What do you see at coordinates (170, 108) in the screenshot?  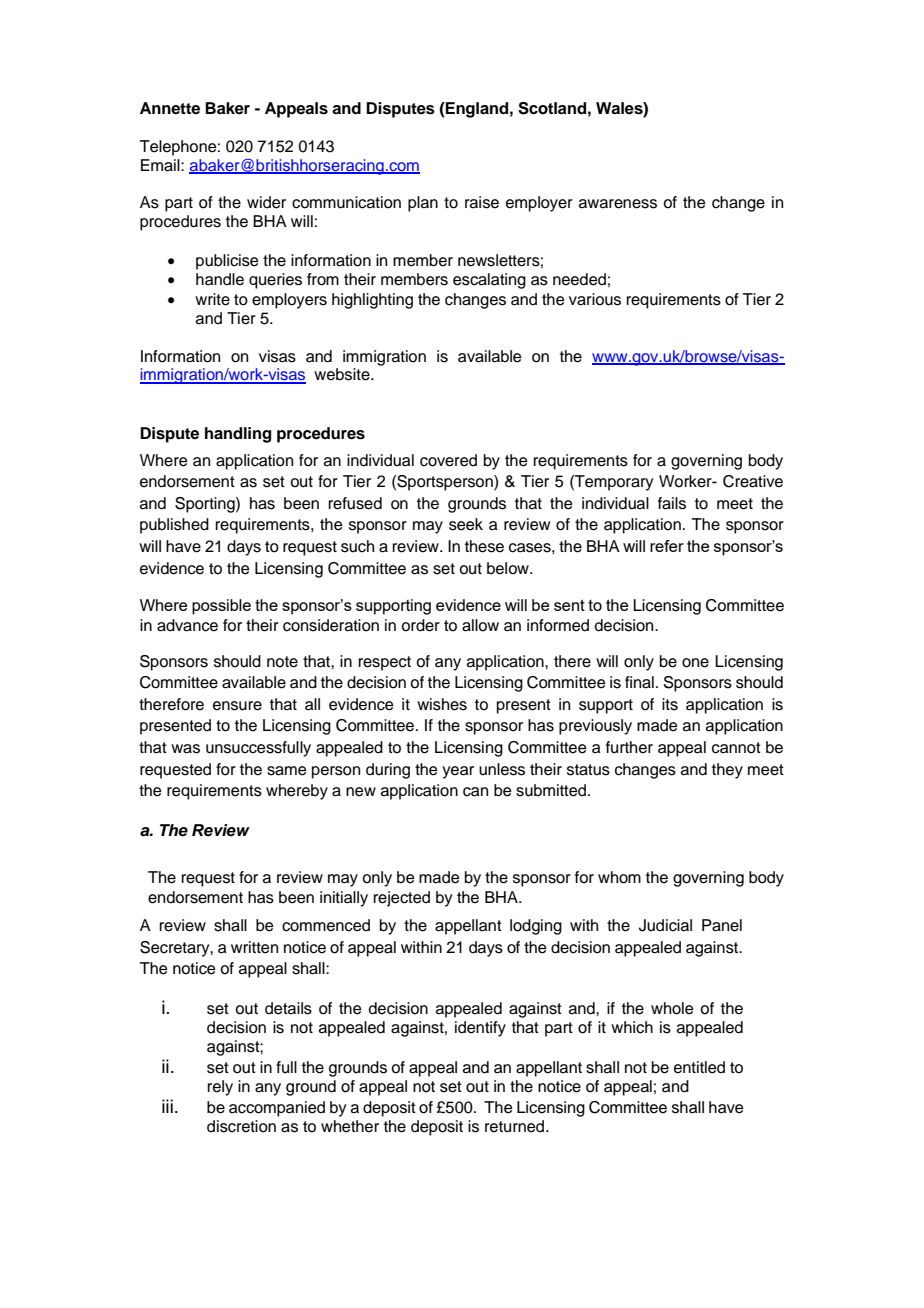 I see `Annette` at bounding box center [170, 108].
